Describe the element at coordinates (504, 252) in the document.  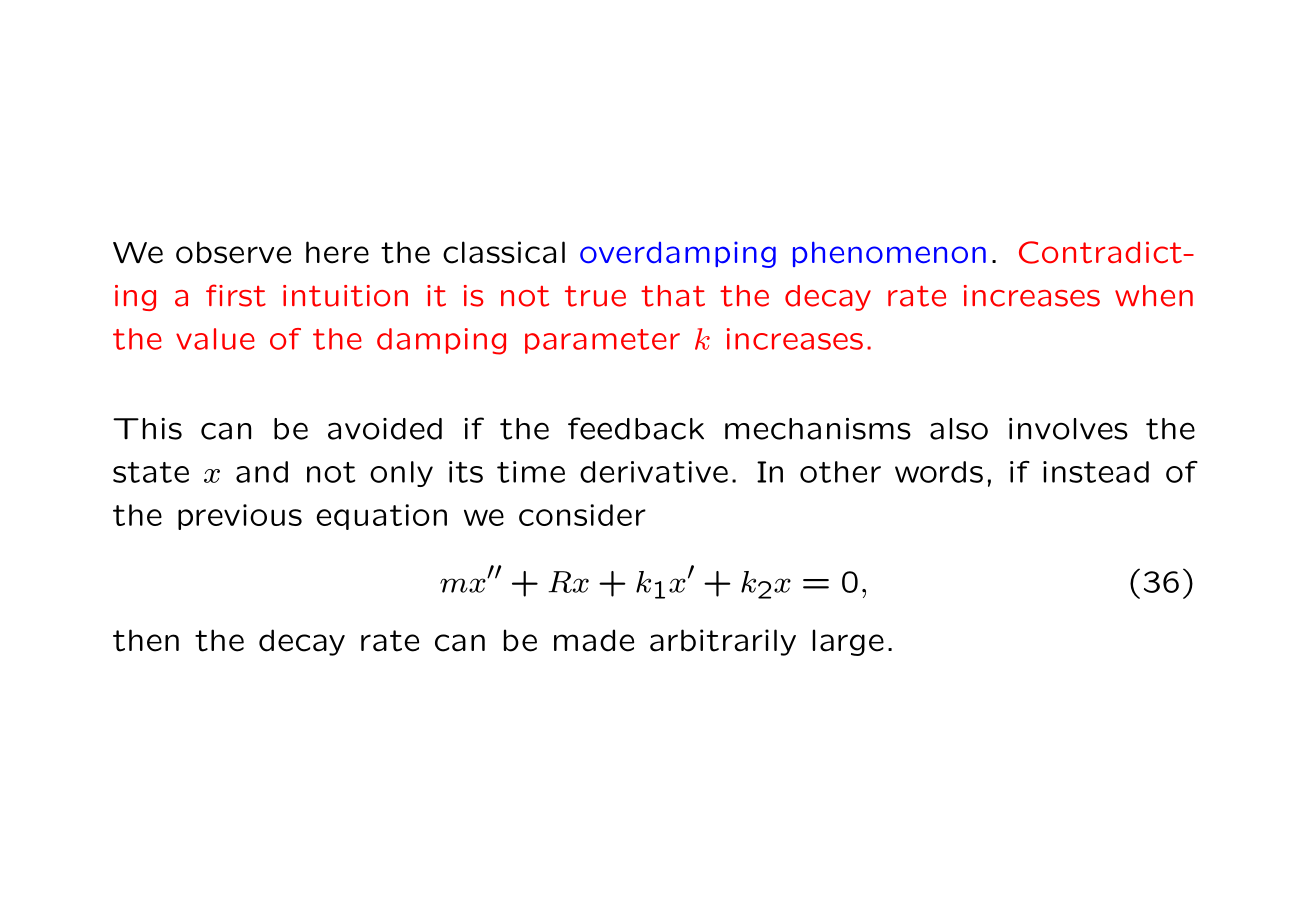
I see `classical` at that location.
